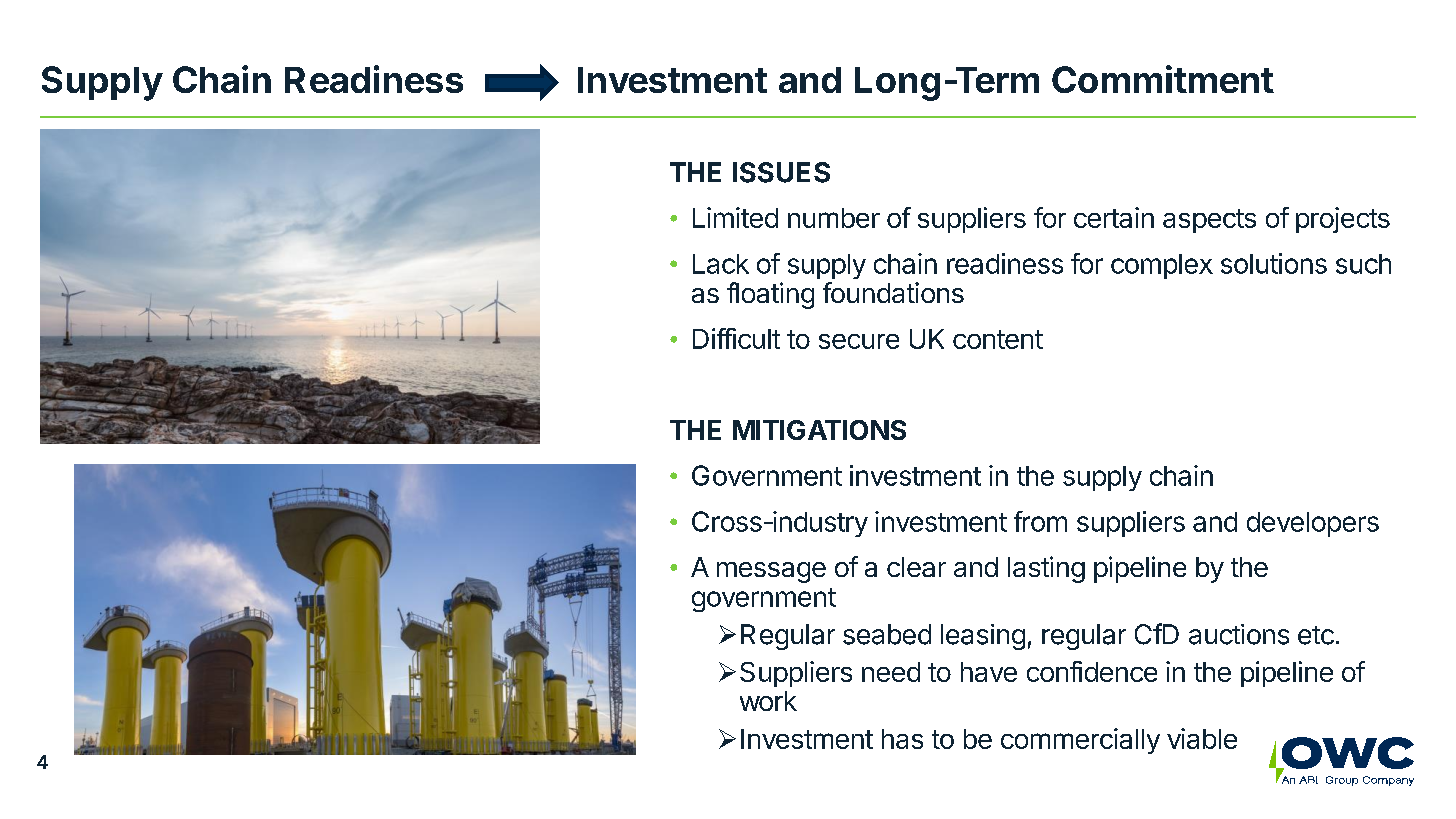 The height and width of the image is (819, 1456). What do you see at coordinates (1313, 524) in the image?
I see `developers` at bounding box center [1313, 524].
